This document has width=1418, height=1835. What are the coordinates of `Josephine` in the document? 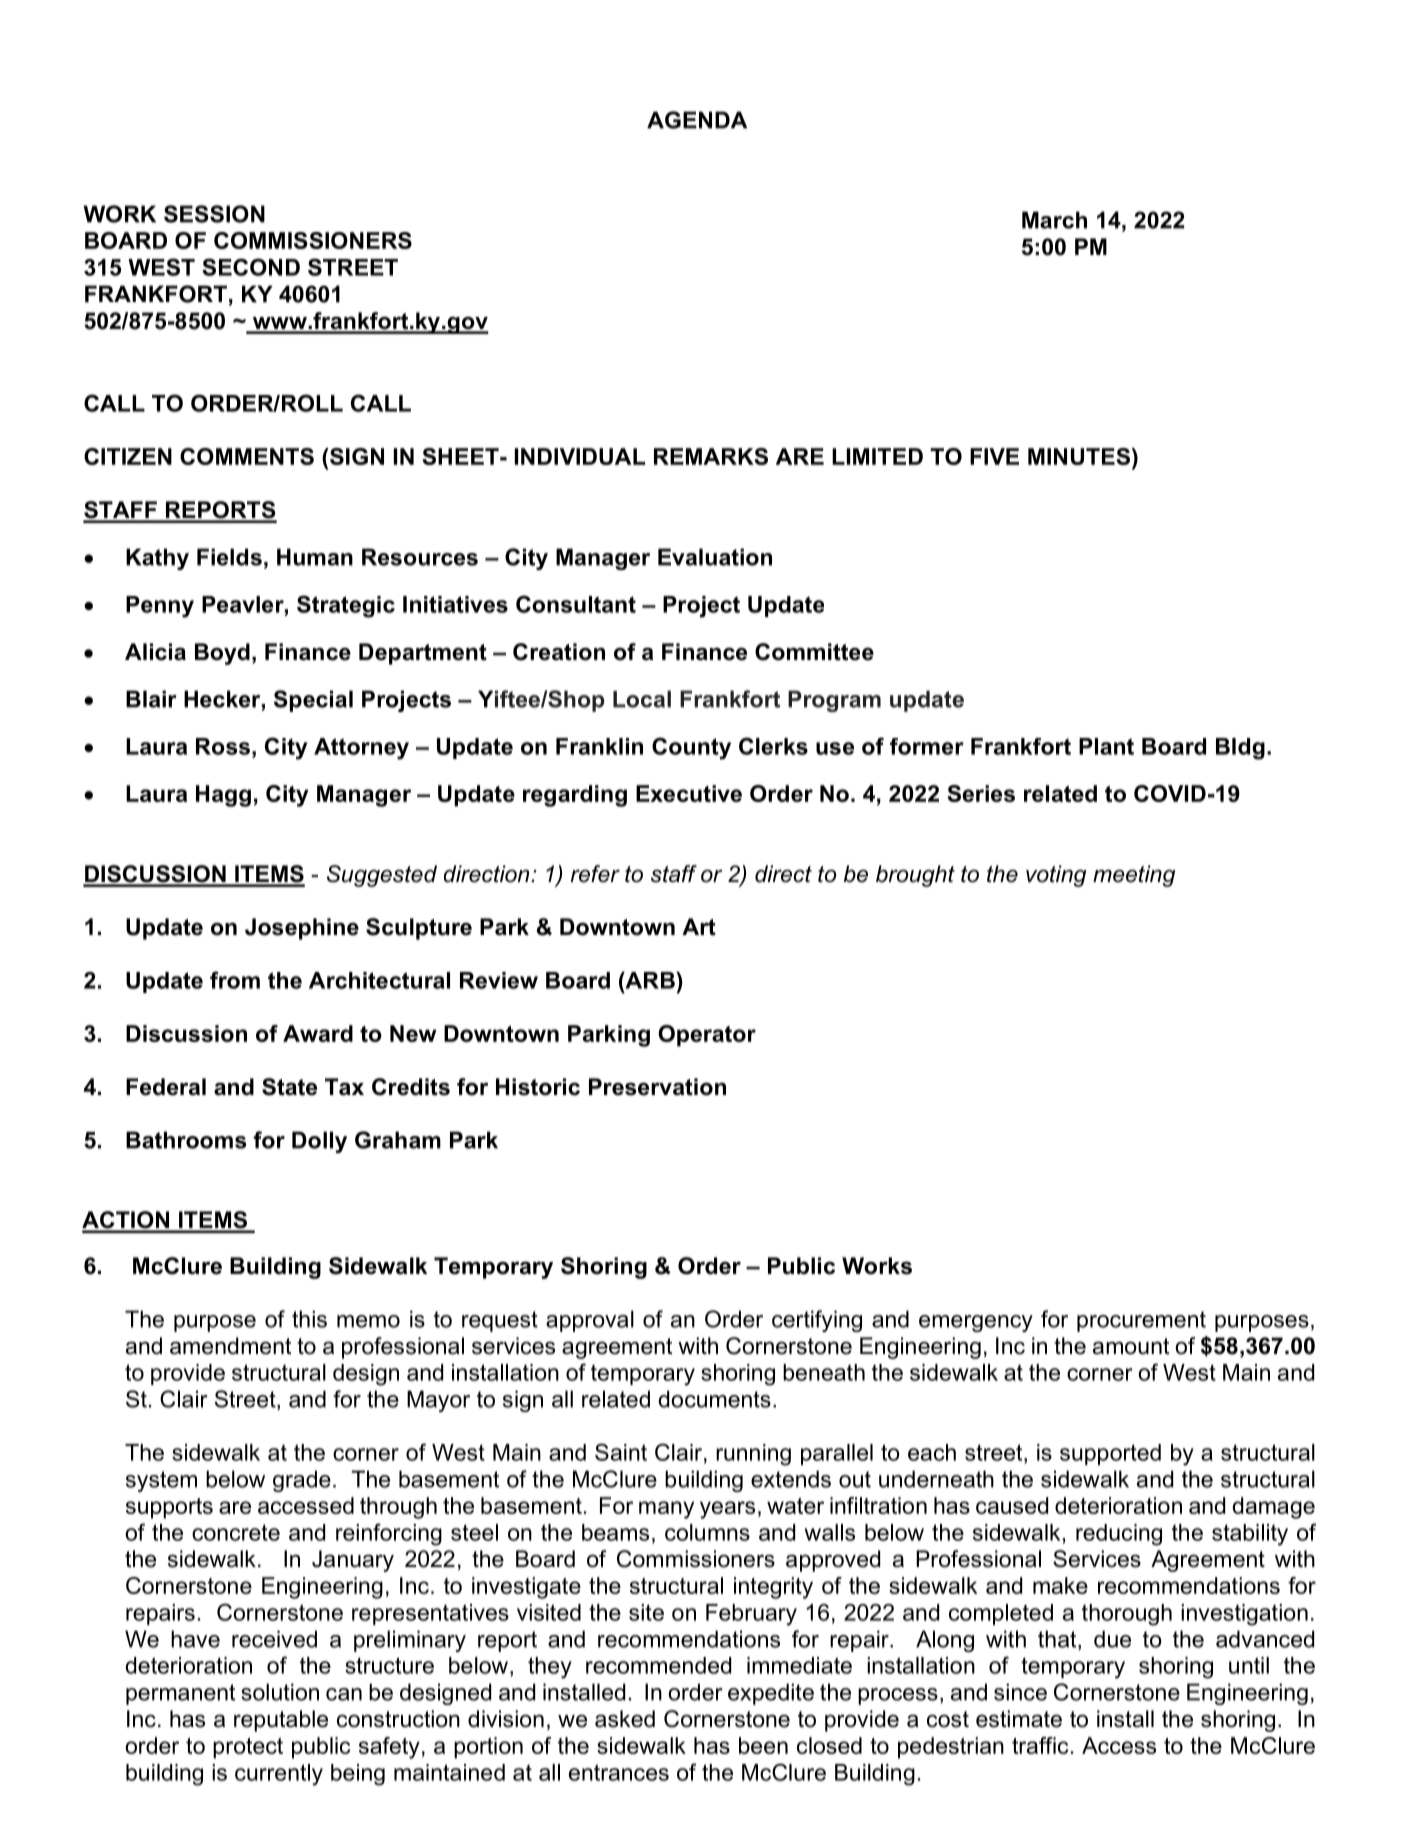 It's located at (302, 929).
